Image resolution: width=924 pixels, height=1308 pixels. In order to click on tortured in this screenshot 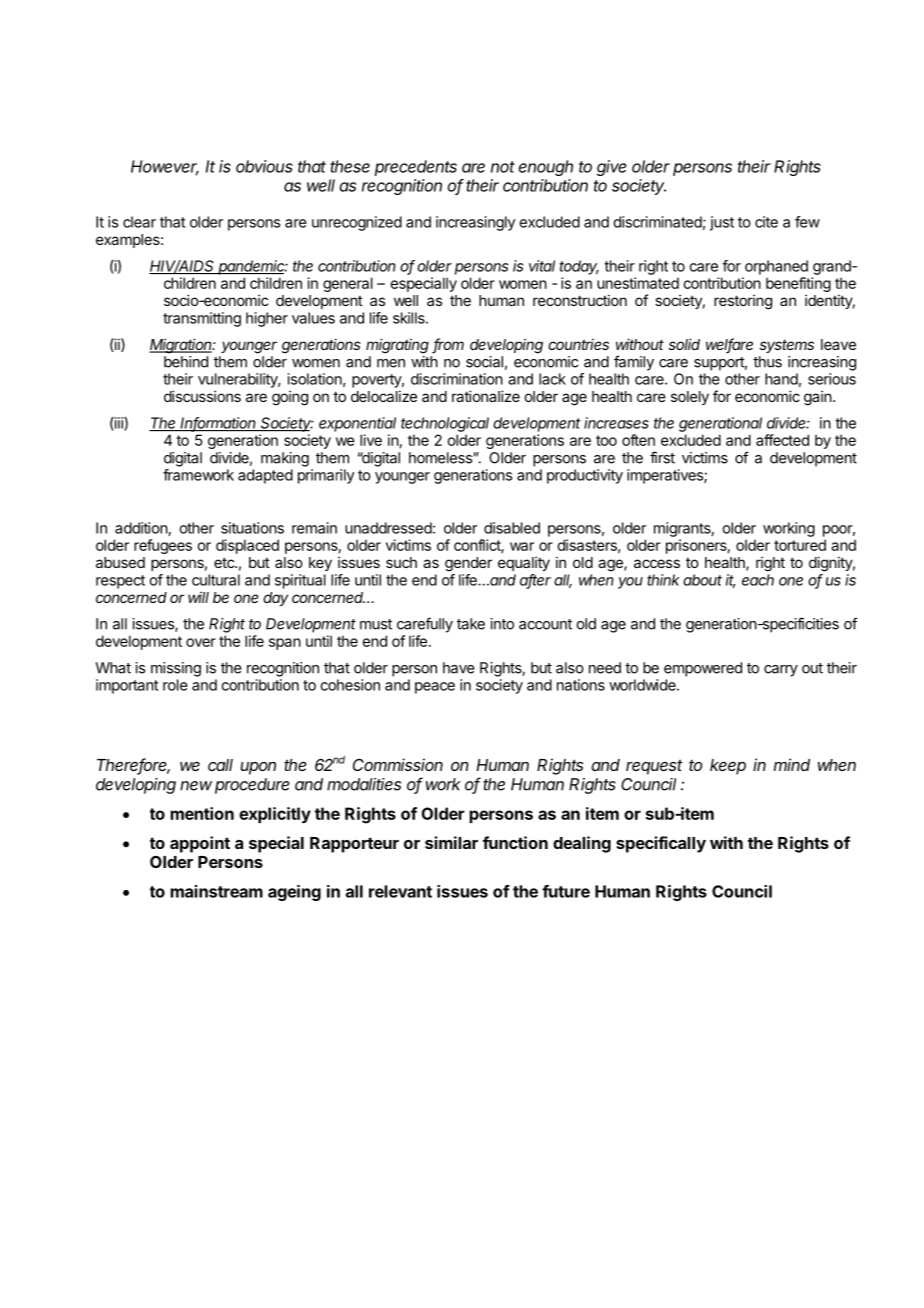, I will do `click(800, 545)`.
